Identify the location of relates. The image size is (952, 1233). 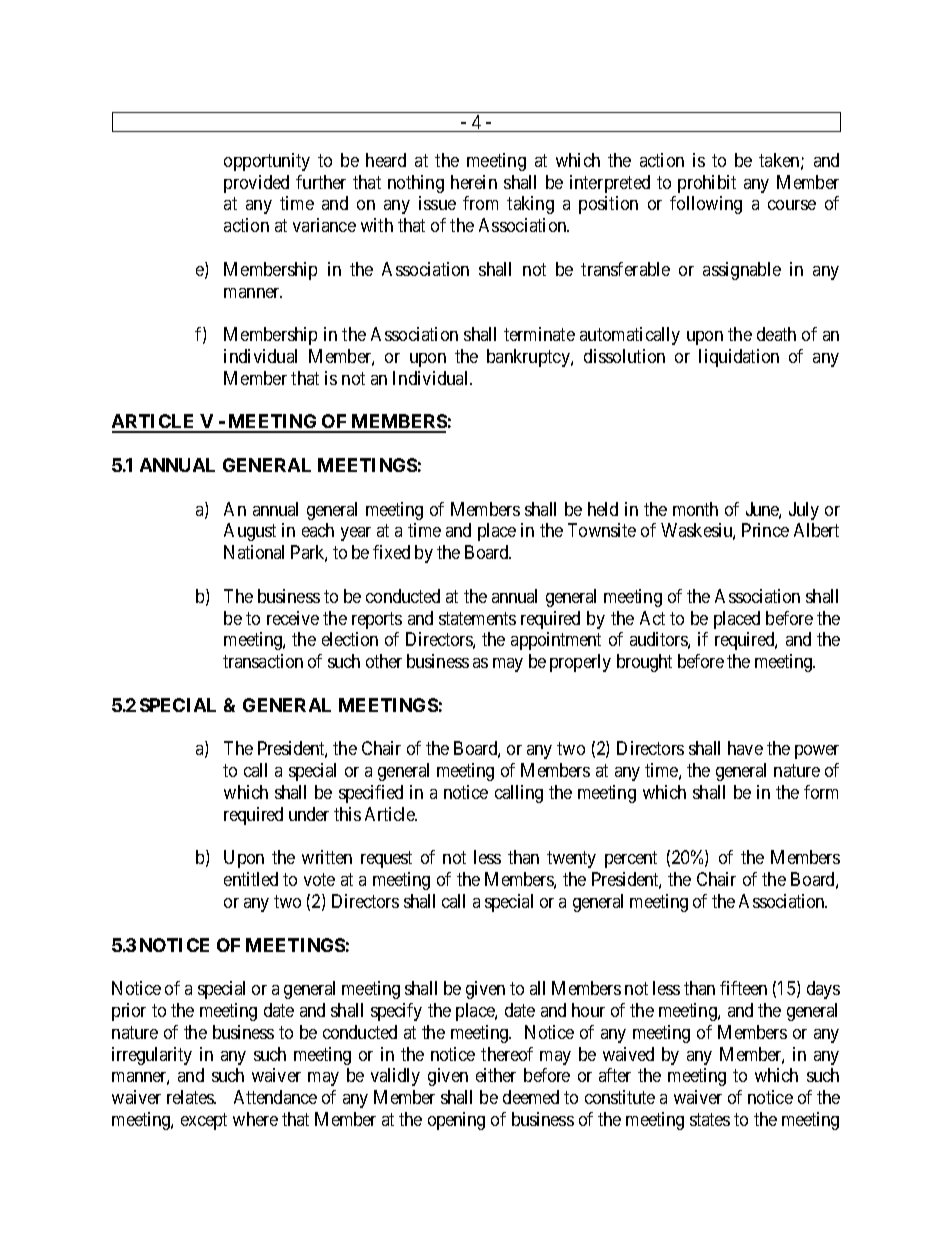
(191, 1097).
